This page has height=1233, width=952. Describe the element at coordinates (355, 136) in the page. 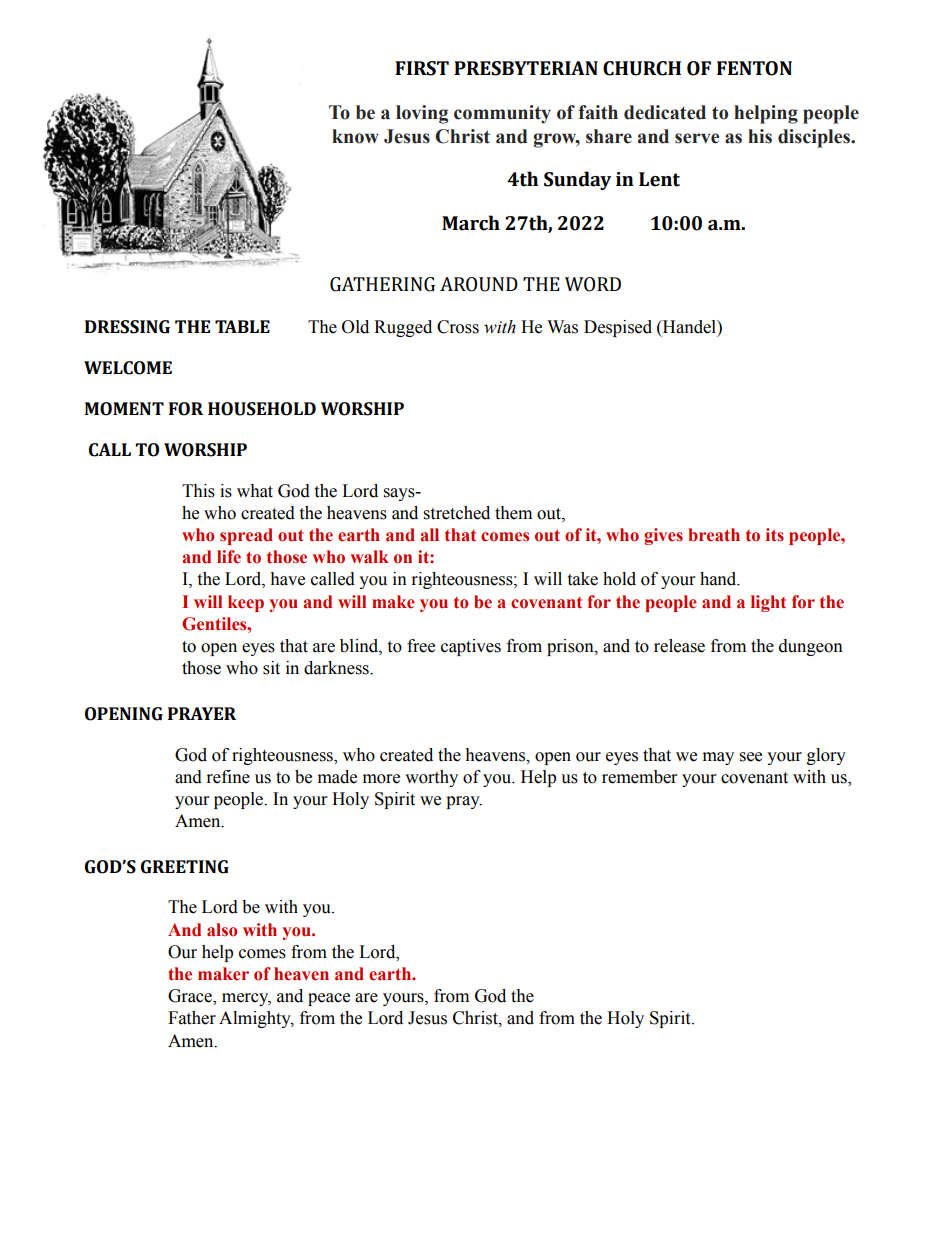

I see `know` at that location.
